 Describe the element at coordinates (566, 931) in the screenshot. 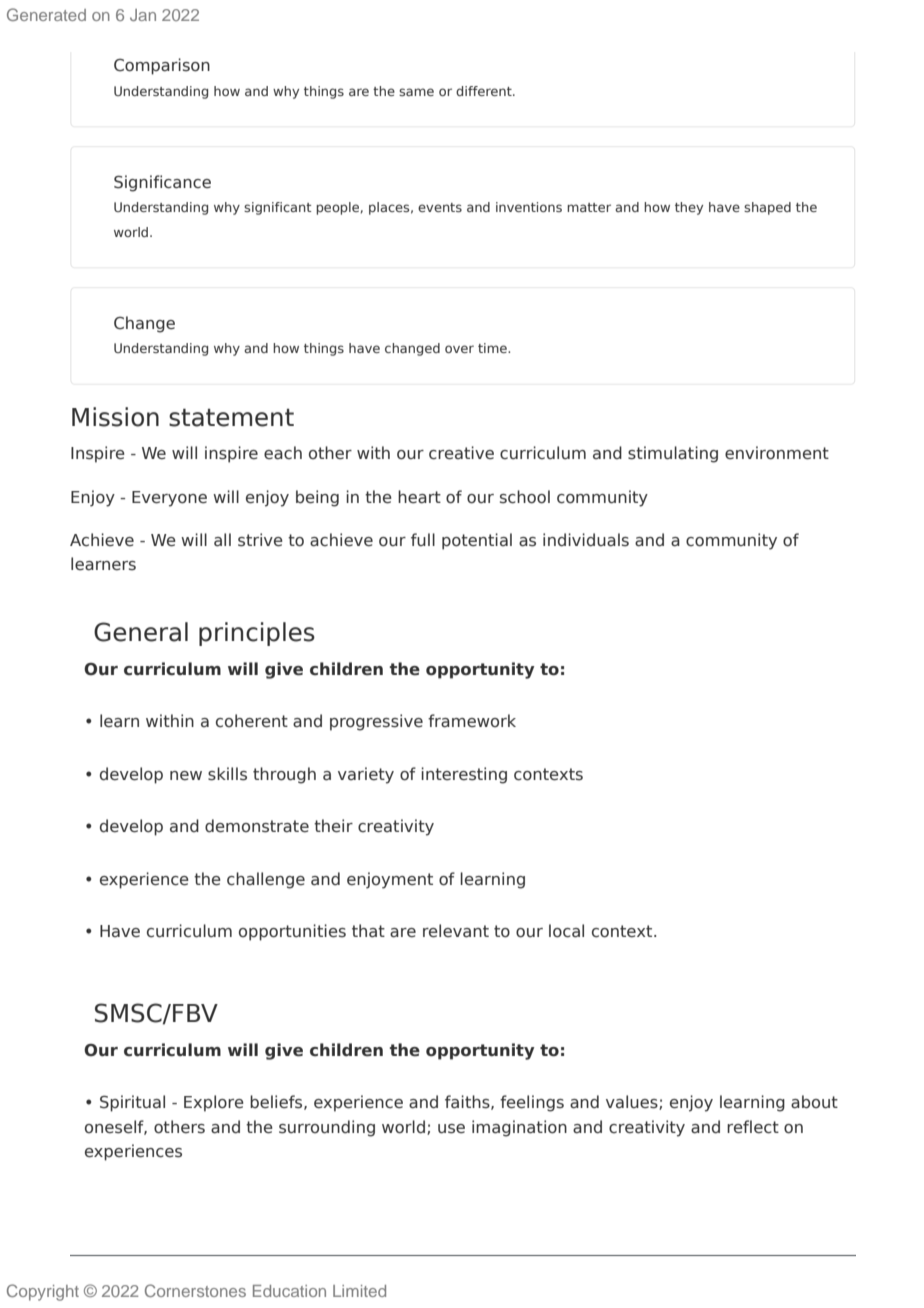

I see `local` at that location.
